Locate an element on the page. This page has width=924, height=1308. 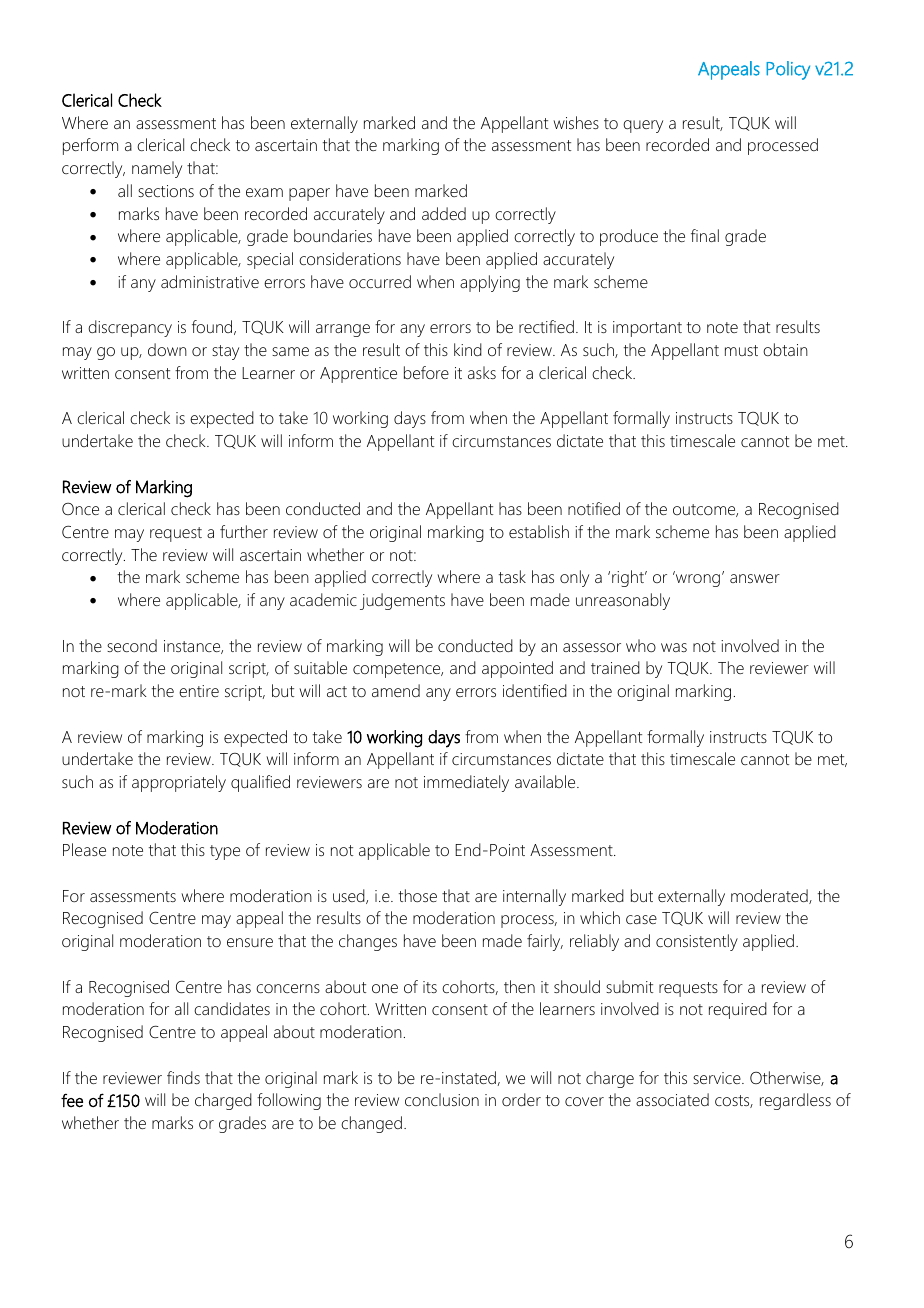
wishes is located at coordinates (576, 122).
